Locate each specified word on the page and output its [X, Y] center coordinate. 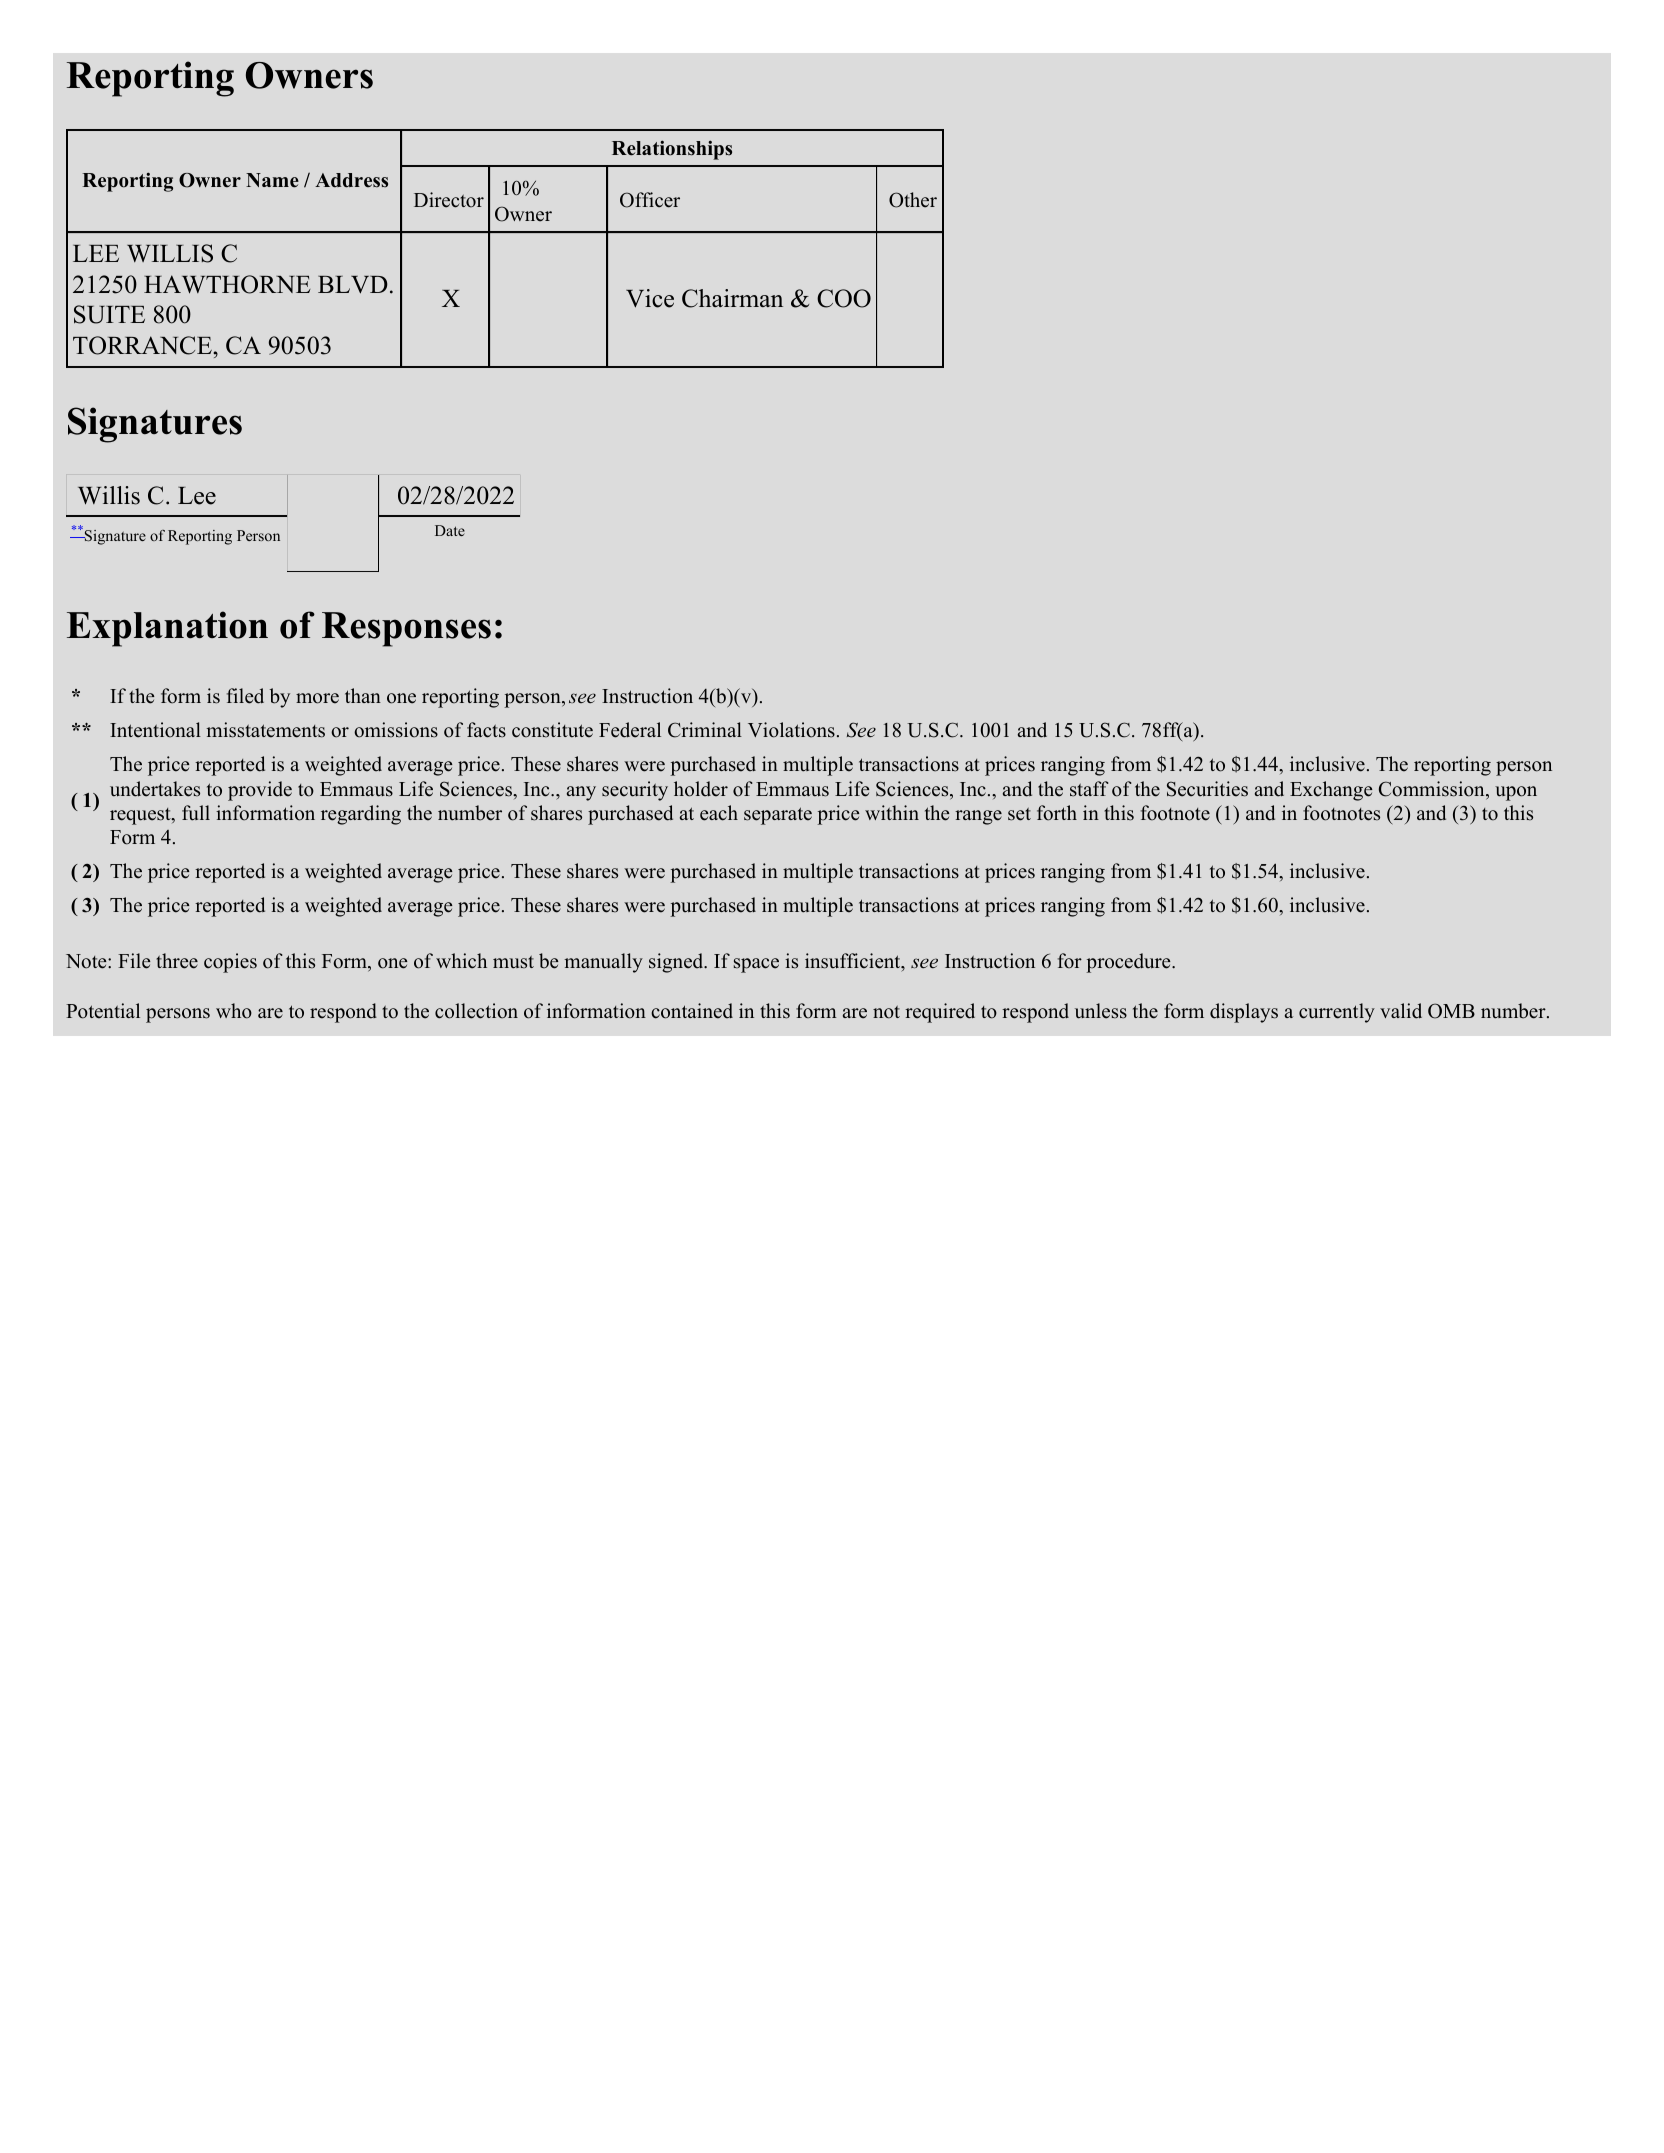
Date [450, 530]
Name [272, 180]
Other [913, 200]
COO [844, 298]
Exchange [1331, 791]
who [234, 1011]
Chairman [732, 298]
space [756, 965]
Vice [650, 298]
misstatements [265, 730]
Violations [791, 730]
